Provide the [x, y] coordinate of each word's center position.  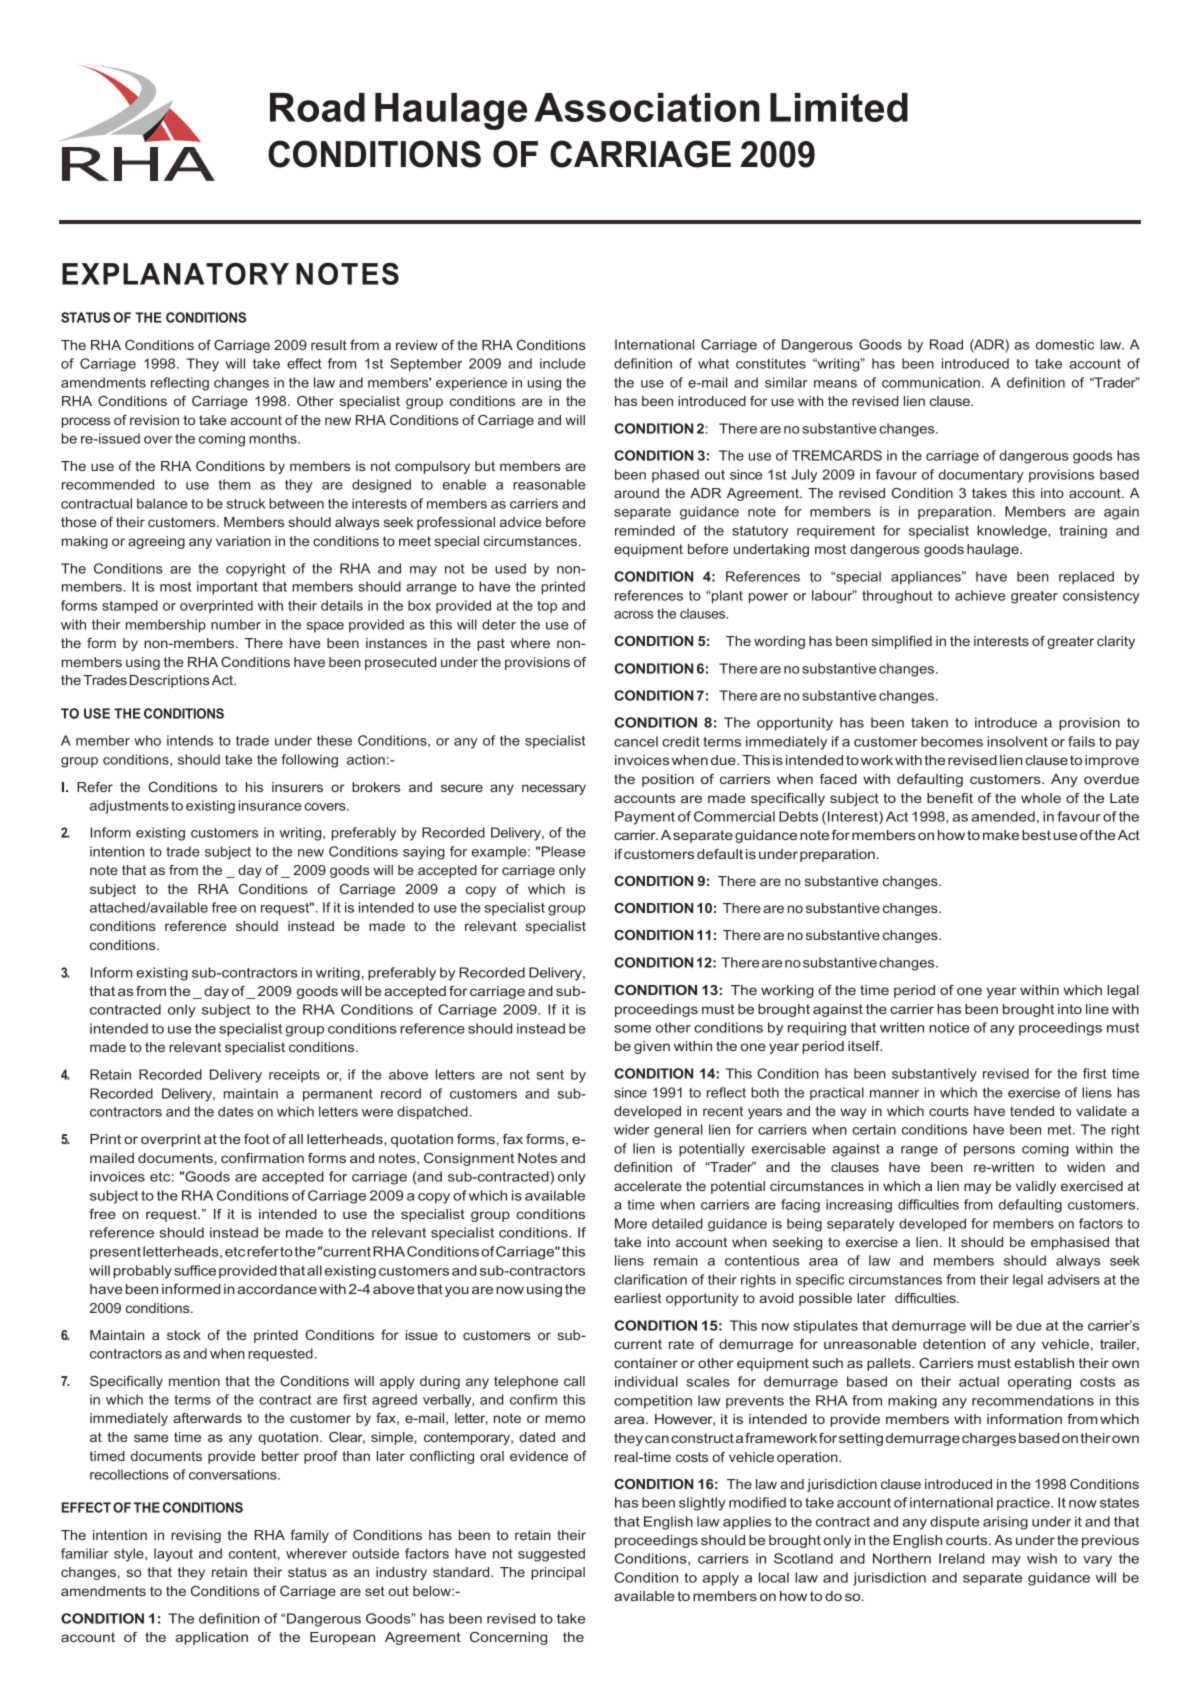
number [236, 624]
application [211, 1638]
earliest [638, 1298]
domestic [1065, 344]
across [634, 615]
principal [558, 1573]
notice [949, 1027]
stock [184, 1335]
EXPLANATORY [175, 273]
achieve [980, 595]
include [563, 363]
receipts [294, 1075]
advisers [1074, 1279]
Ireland [961, 1558]
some [632, 1029]
